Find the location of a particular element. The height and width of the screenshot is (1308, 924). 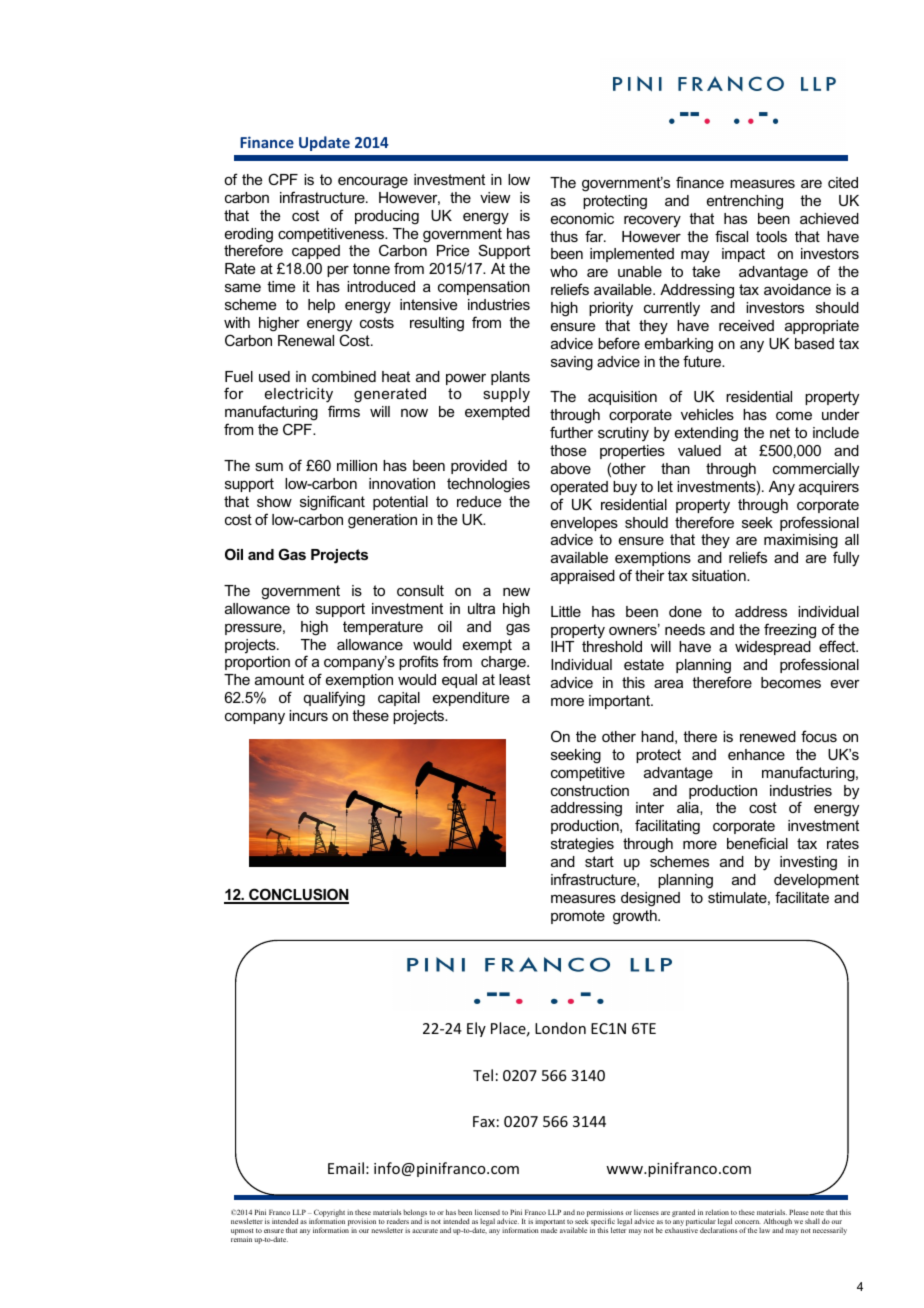

Please is located at coordinates (799, 1214).
